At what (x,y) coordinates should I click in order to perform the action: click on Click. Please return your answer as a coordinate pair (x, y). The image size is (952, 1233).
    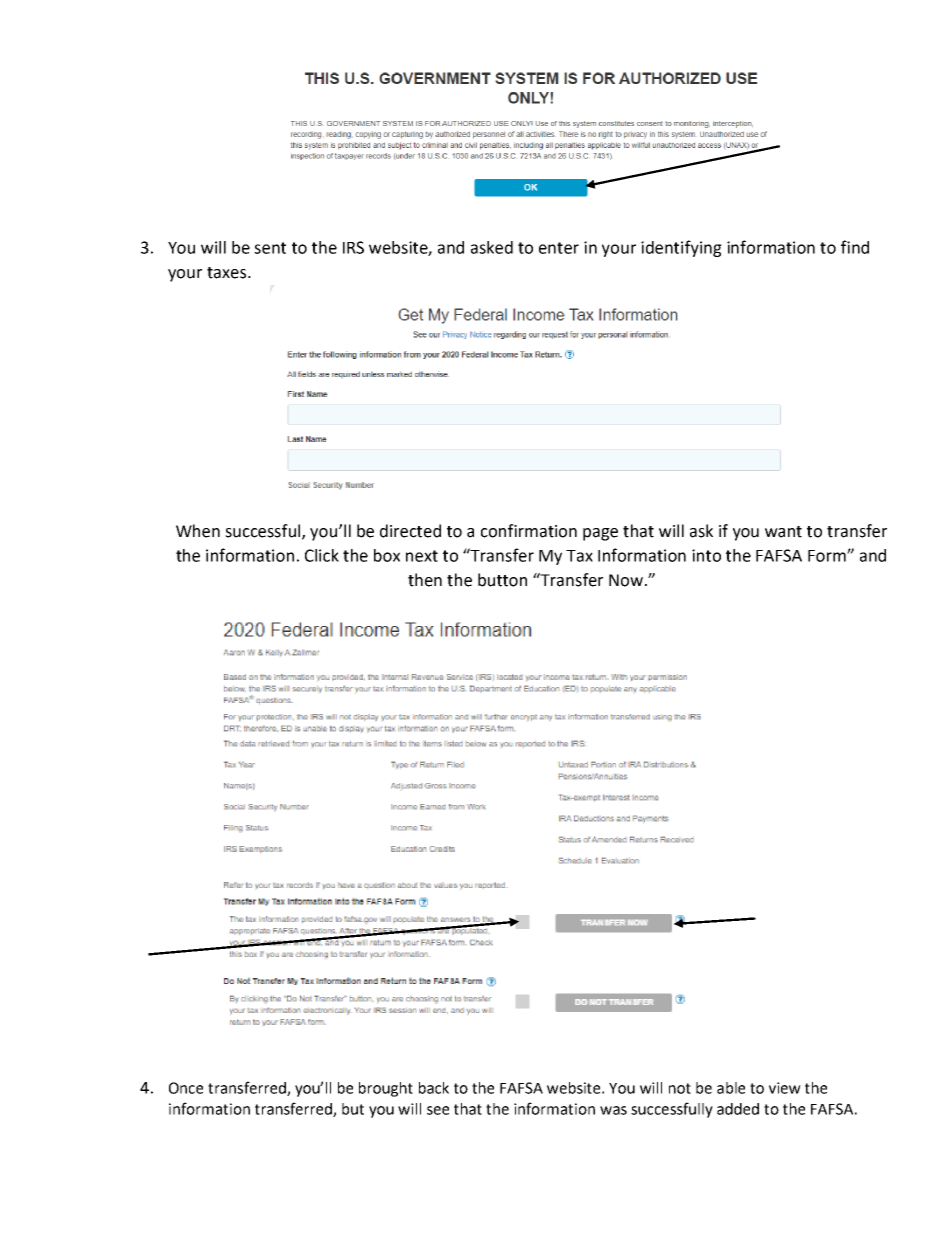
    Looking at the image, I should click on (322, 555).
